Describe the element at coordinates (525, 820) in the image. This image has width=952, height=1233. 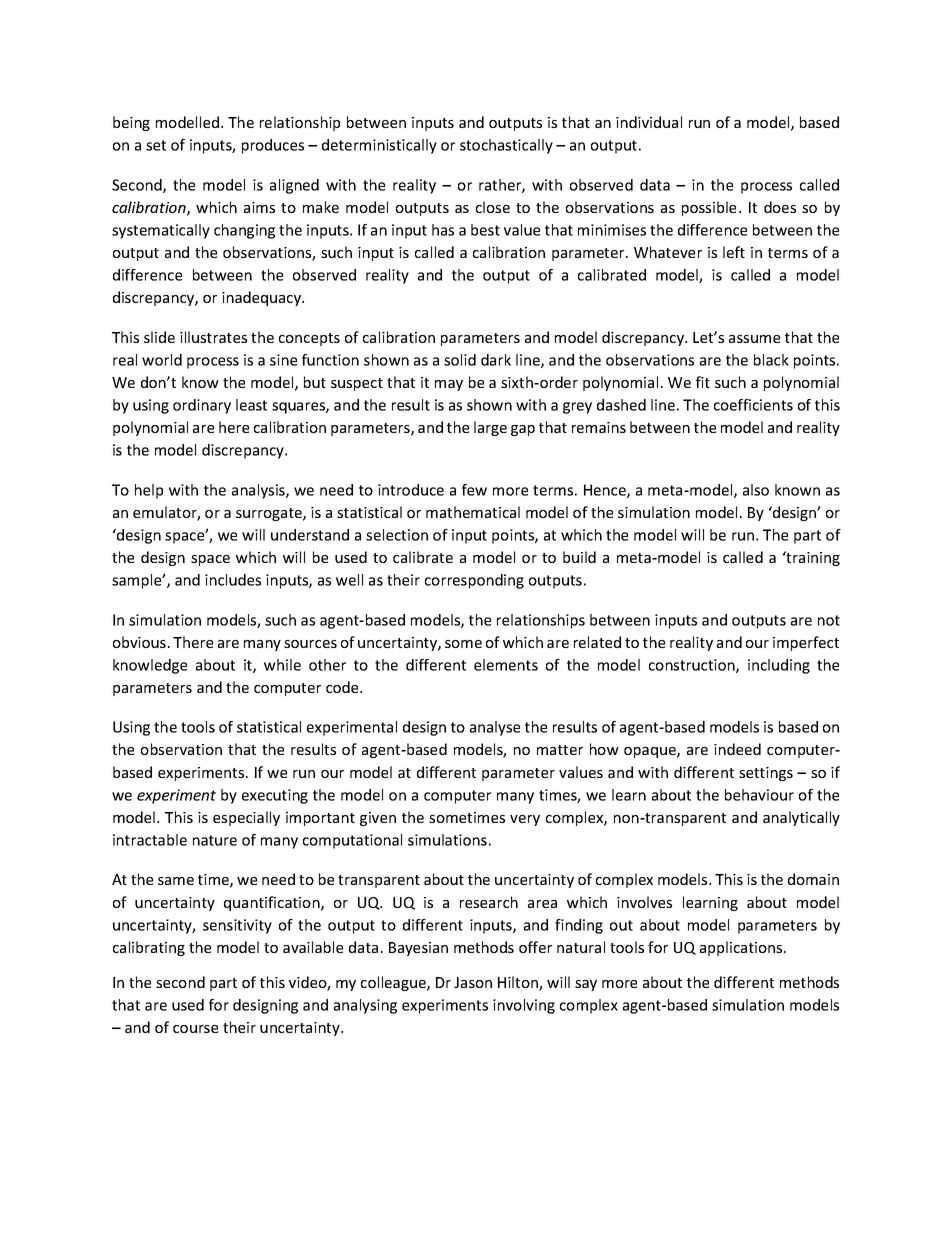
I see `very` at that location.
